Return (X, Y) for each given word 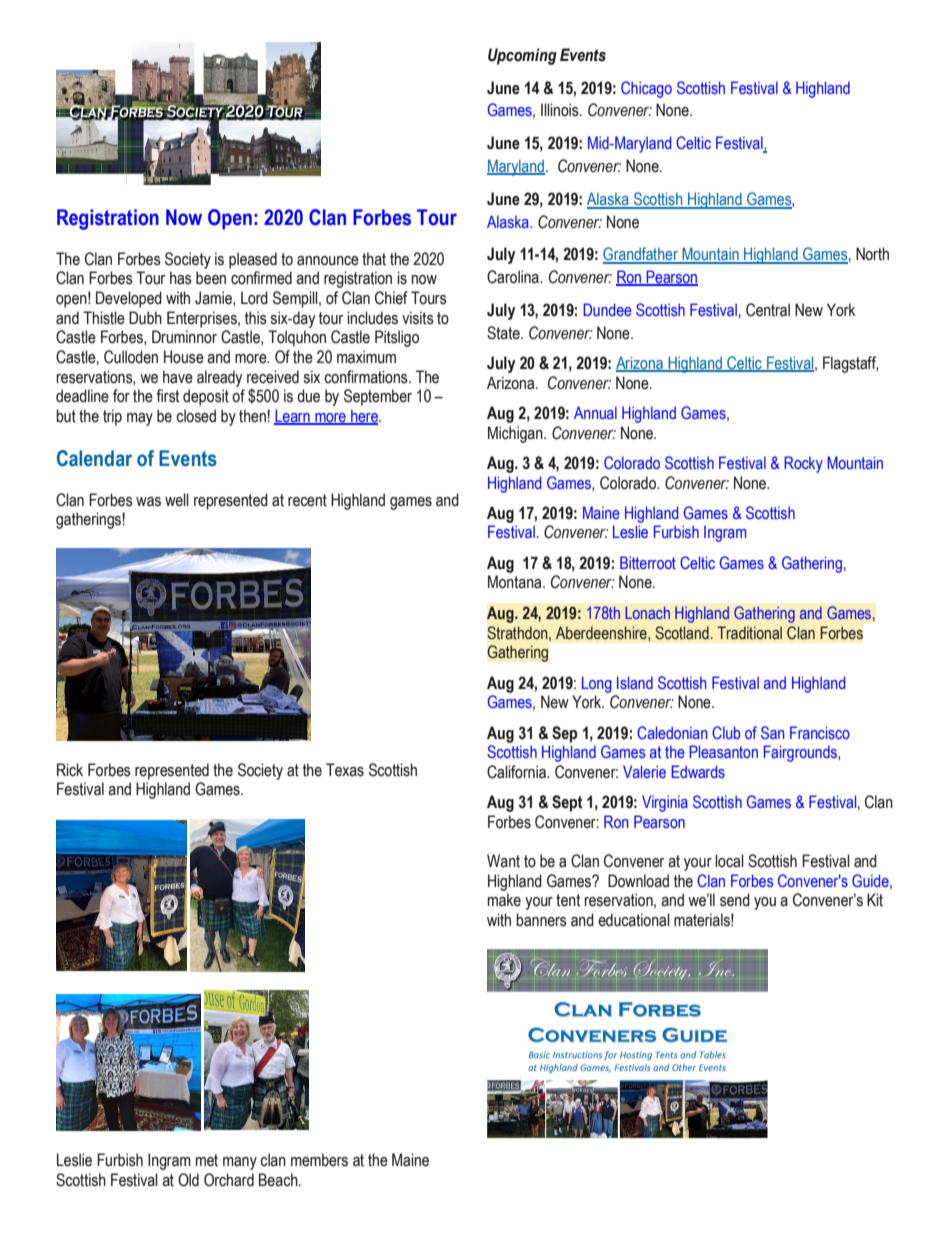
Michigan (516, 434)
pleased (253, 260)
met (207, 1160)
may (140, 419)
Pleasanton (723, 751)
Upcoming (522, 56)
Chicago (646, 89)
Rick (70, 770)
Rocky (803, 464)
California (517, 772)
